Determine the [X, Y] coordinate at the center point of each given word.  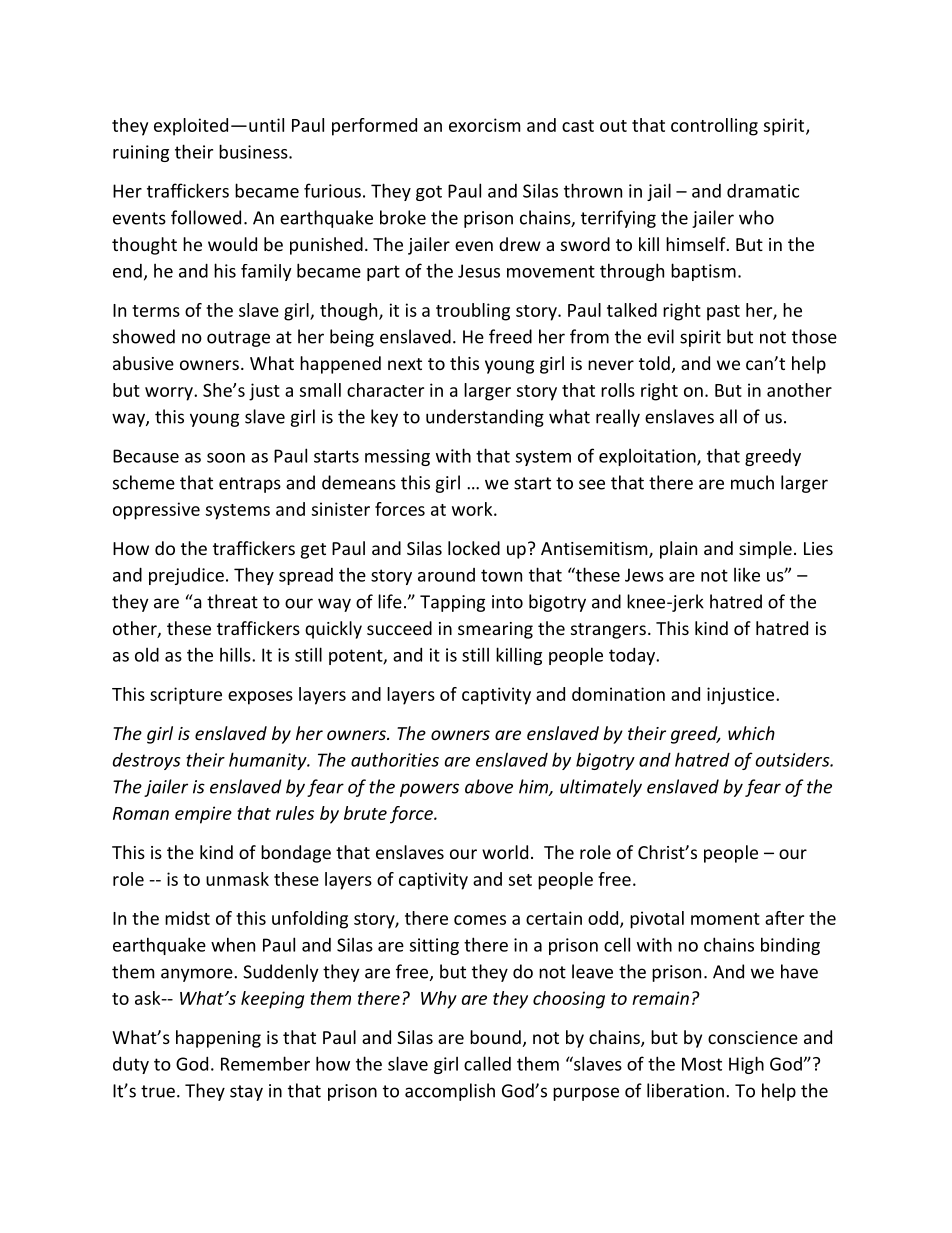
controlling [714, 127]
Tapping [452, 603]
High [746, 1065]
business [254, 151]
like [747, 575]
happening [218, 1039]
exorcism [484, 125]
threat [232, 601]
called [487, 1063]
